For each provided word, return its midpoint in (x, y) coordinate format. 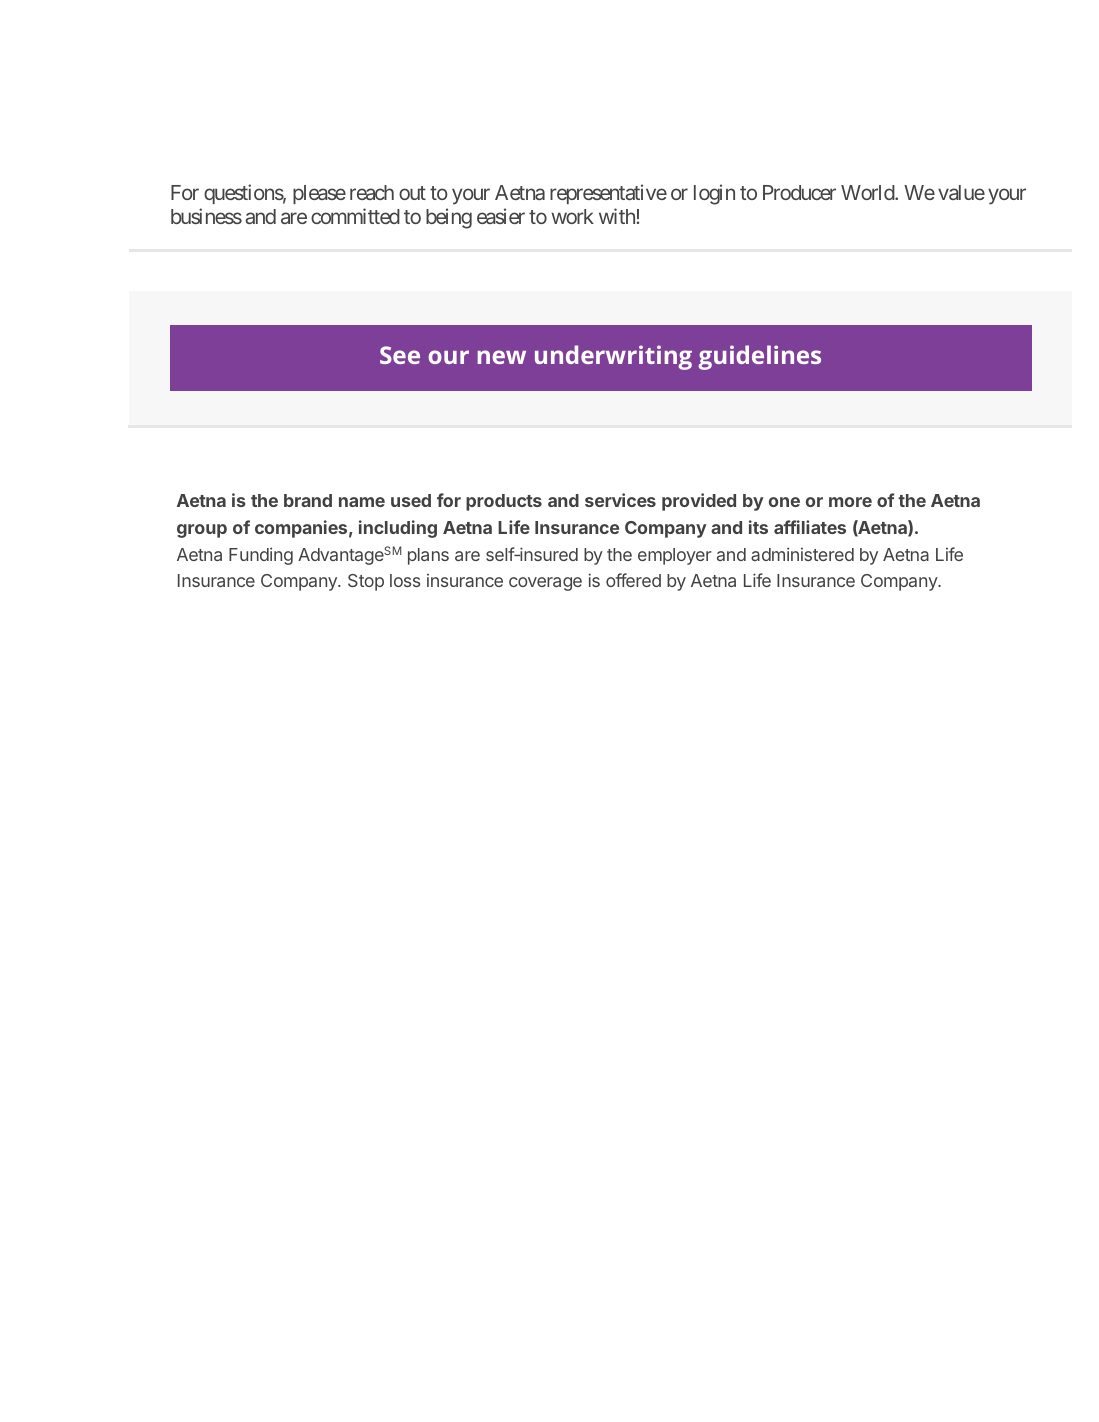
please (319, 194)
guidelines (759, 357)
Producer (799, 192)
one (784, 502)
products (504, 502)
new (502, 357)
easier (501, 216)
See (400, 355)
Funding (261, 556)
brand (308, 500)
